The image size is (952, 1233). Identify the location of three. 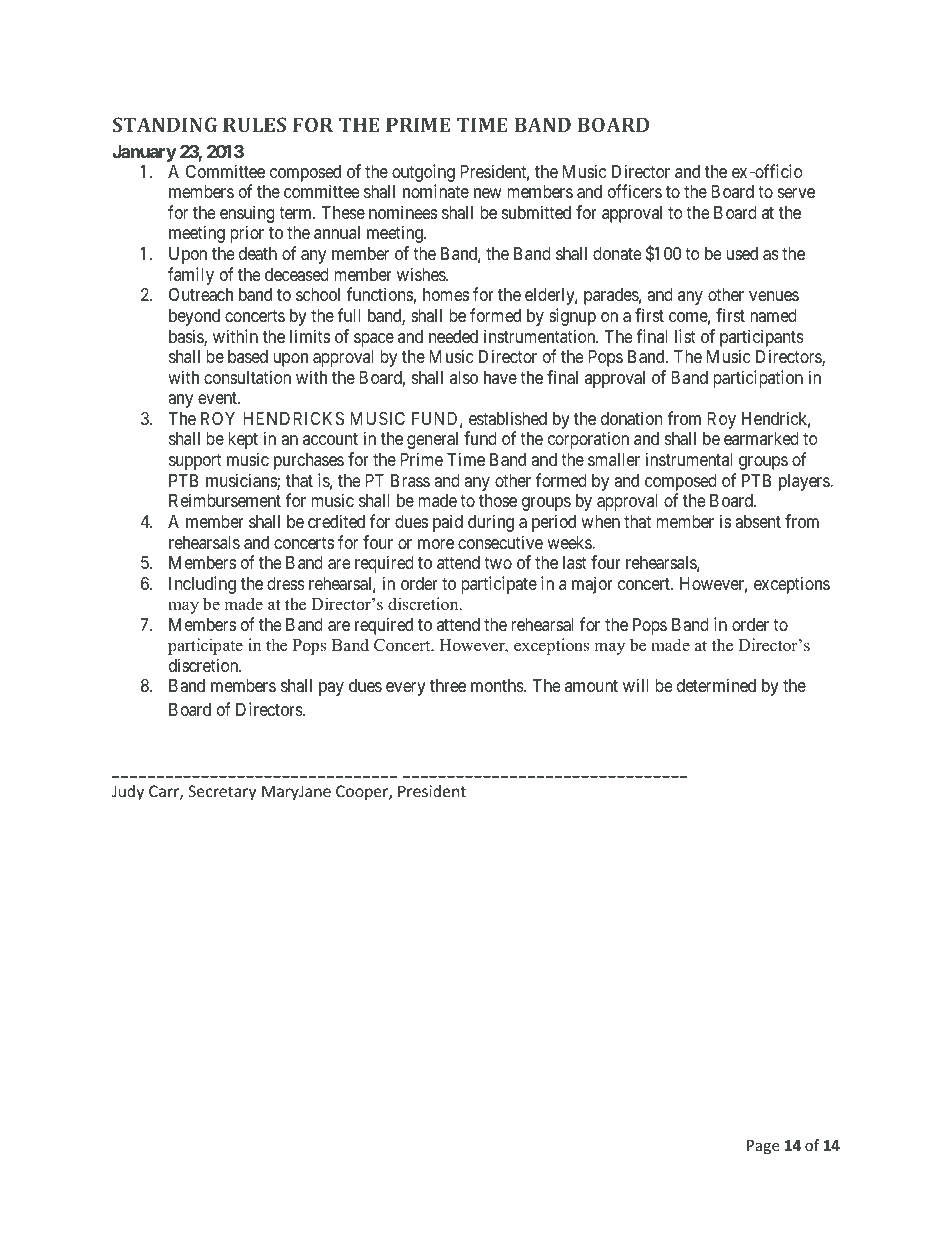
(448, 685).
